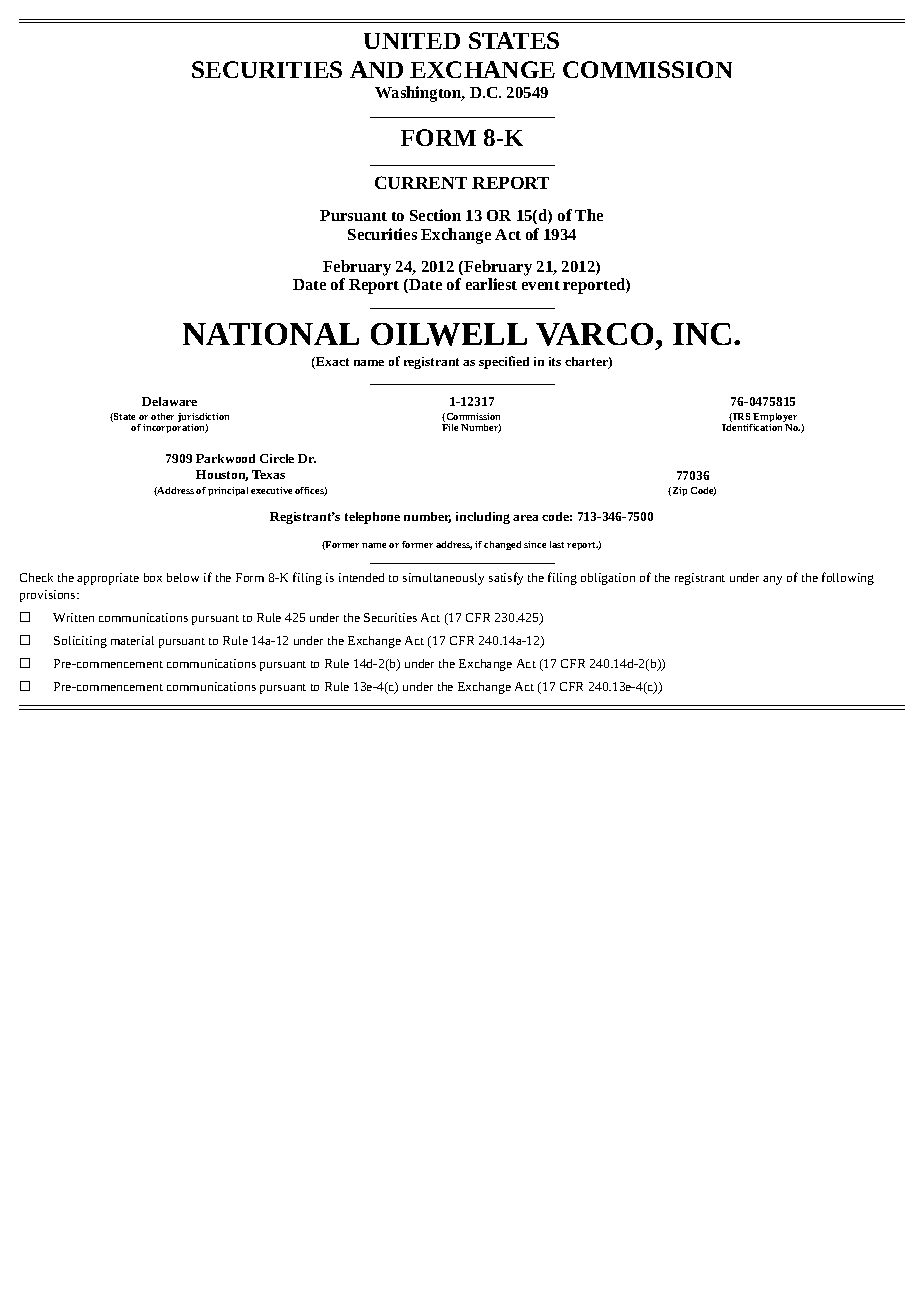  I want to click on UNITED, so click(412, 41).
